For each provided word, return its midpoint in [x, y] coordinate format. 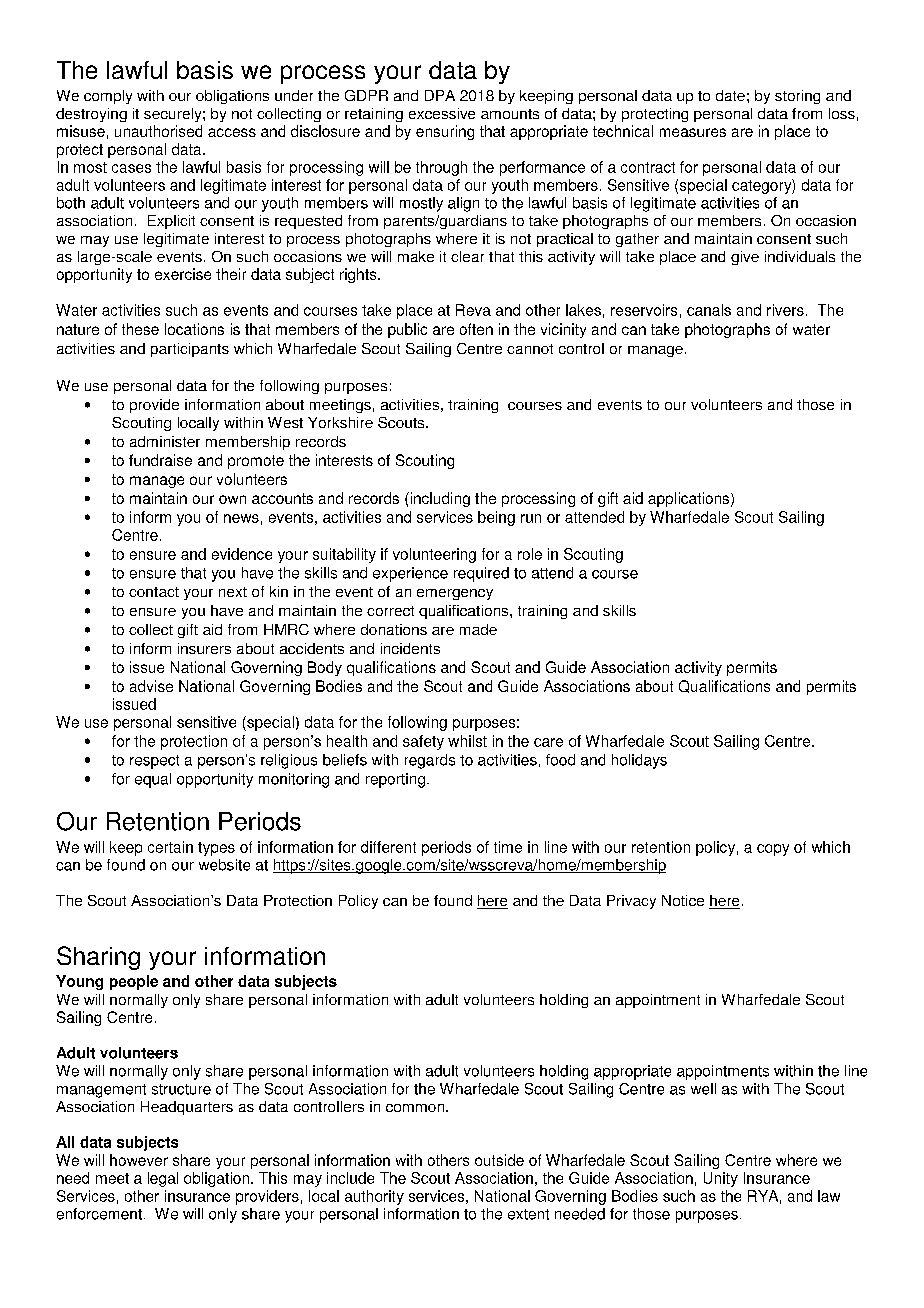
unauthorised [158, 131]
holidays [639, 761]
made [478, 629]
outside [499, 1160]
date [730, 95]
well [703, 1089]
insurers [204, 648]
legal [163, 1179]
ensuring [445, 132]
